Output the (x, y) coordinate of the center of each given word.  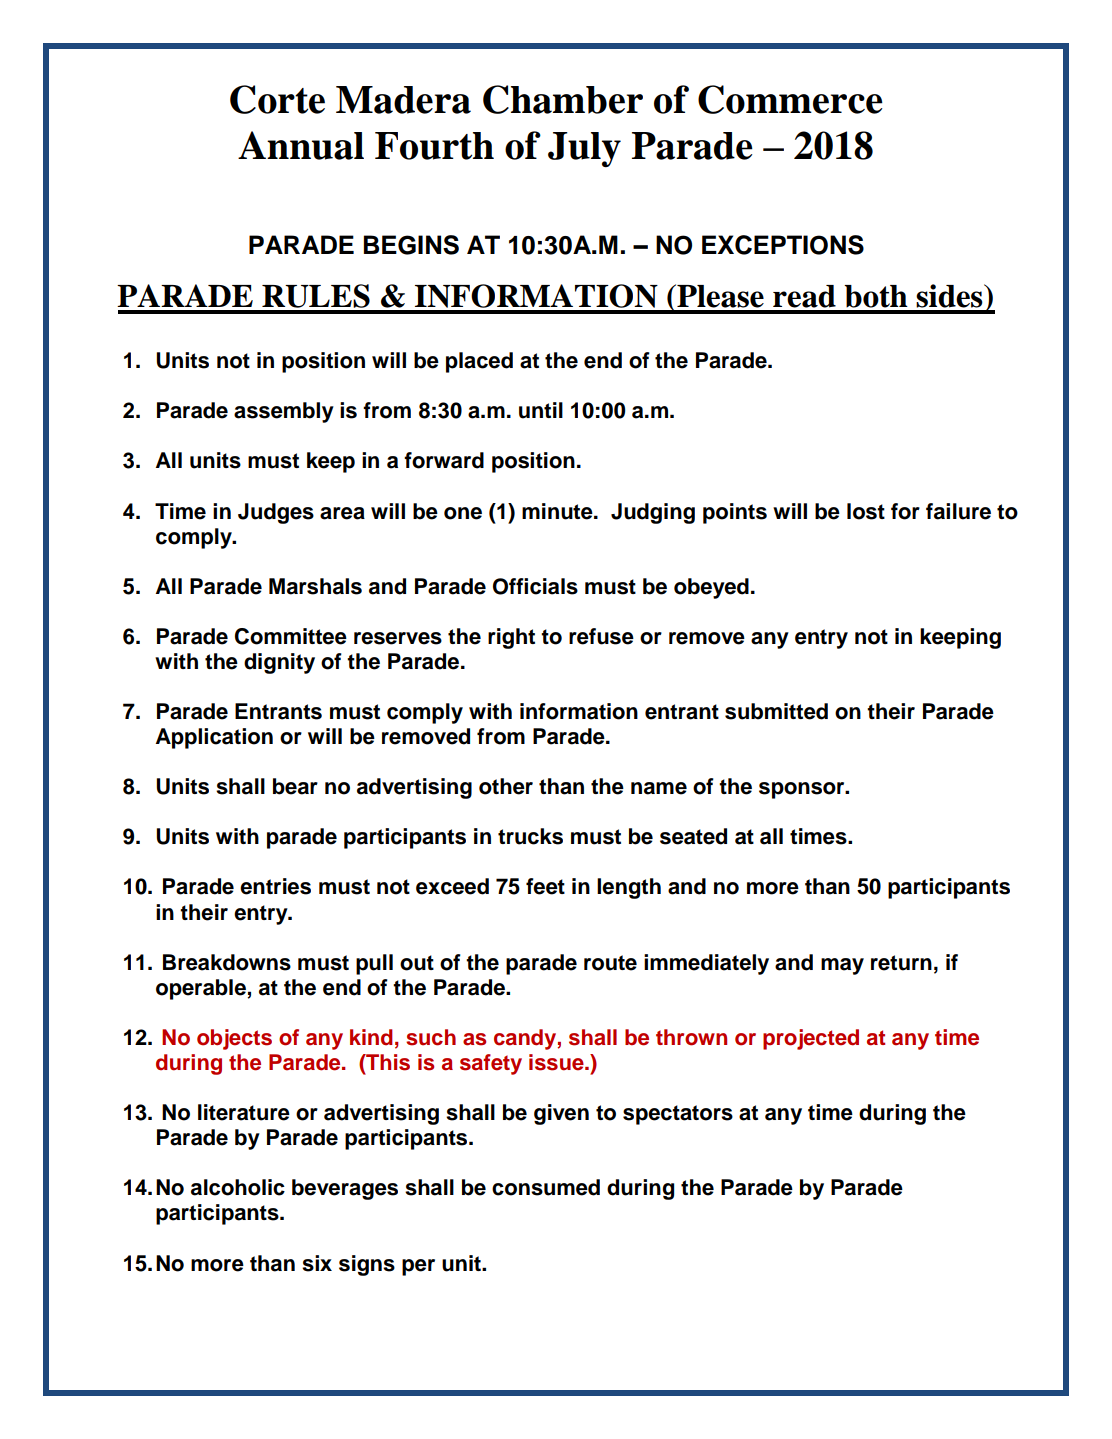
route (610, 963)
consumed (546, 1187)
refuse (601, 636)
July (584, 149)
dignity (279, 663)
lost (866, 511)
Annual (301, 145)
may (842, 966)
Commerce (790, 99)
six (317, 1263)
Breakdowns (227, 962)
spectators (678, 1115)
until (541, 410)
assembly (284, 412)
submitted (776, 711)
